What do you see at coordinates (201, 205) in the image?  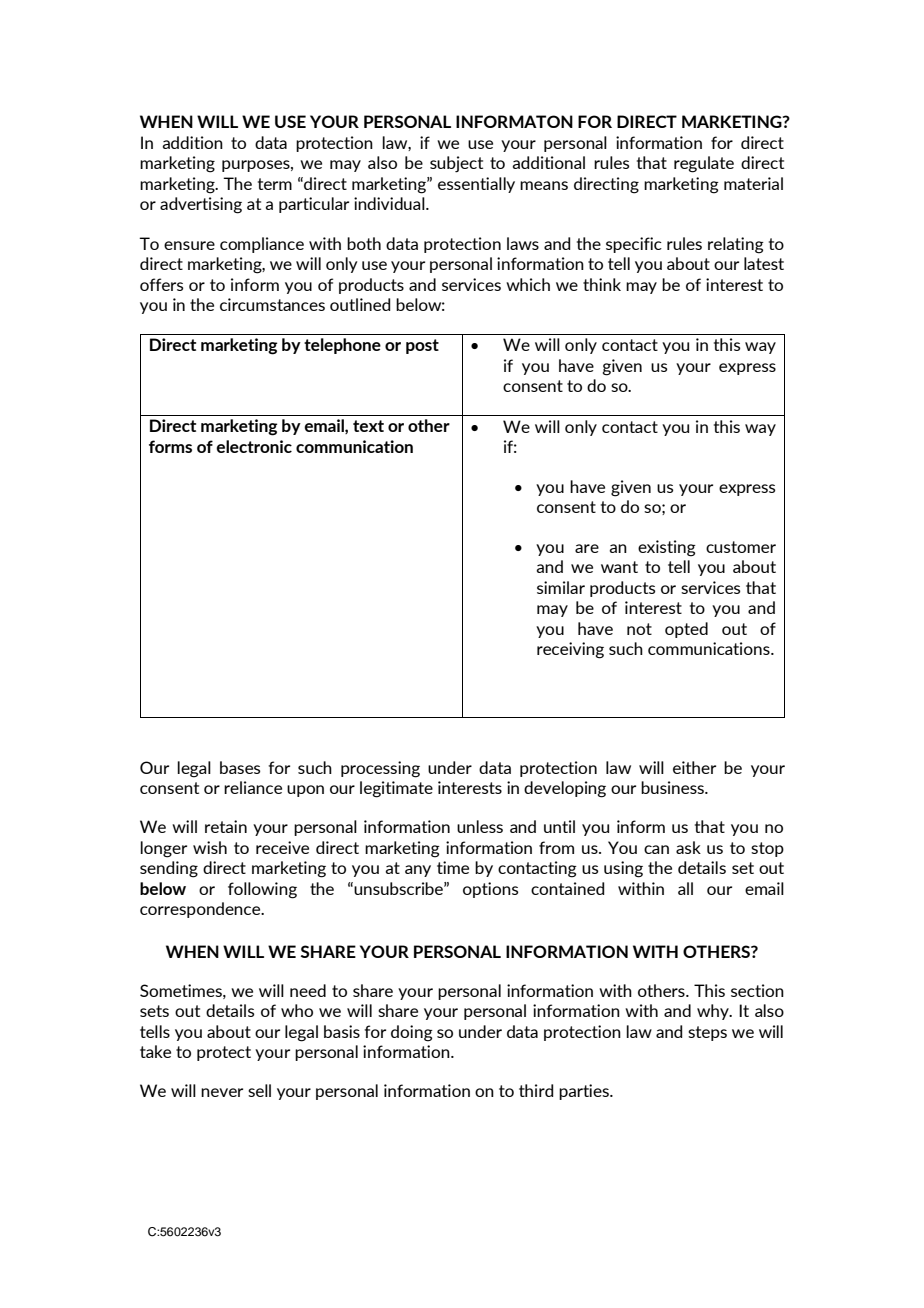 I see `advertising` at bounding box center [201, 205].
